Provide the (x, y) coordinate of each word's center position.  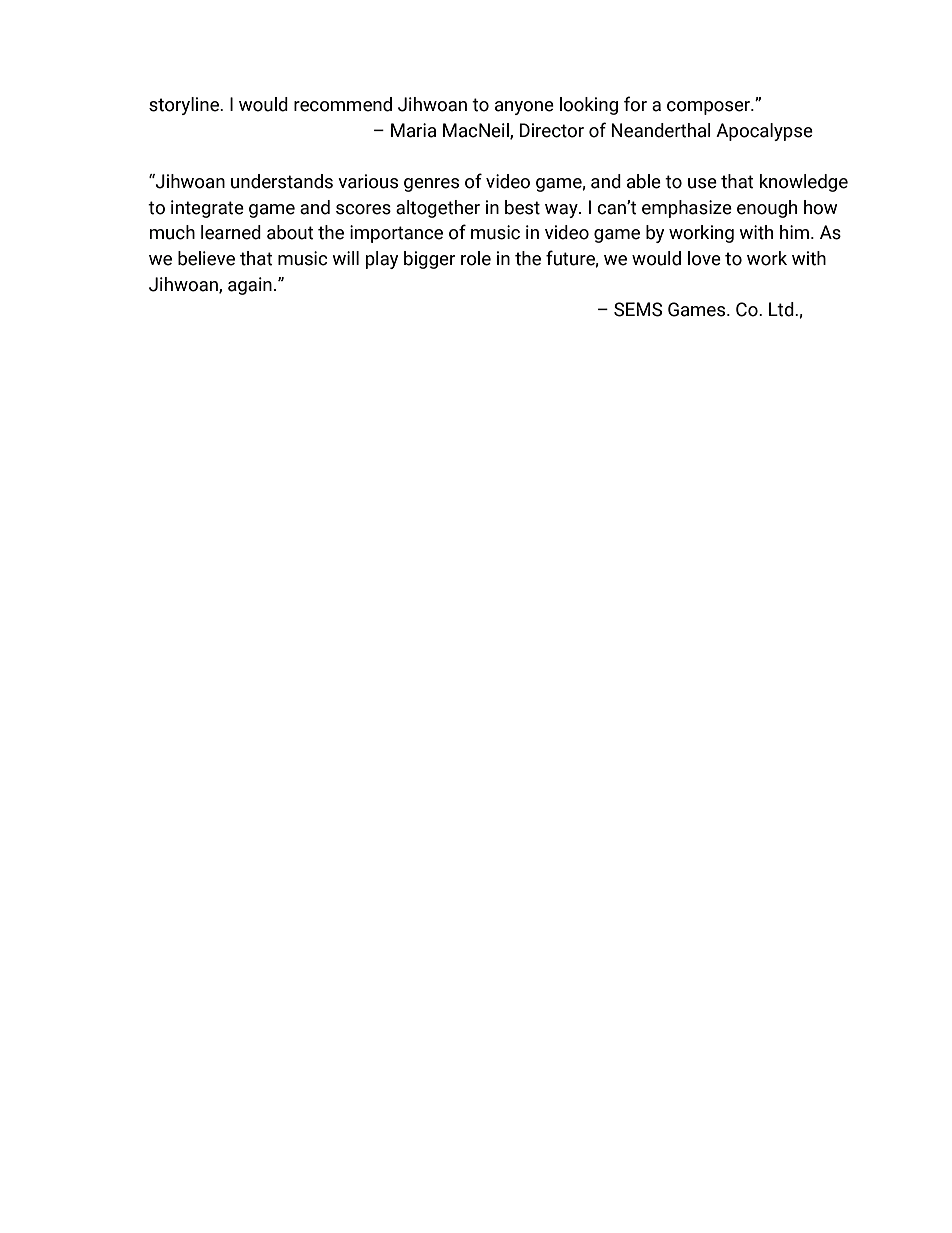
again (250, 286)
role (476, 258)
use (702, 183)
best (522, 207)
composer (710, 108)
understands (282, 181)
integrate (207, 209)
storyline (185, 106)
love (704, 258)
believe (206, 258)
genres (431, 185)
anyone (524, 108)
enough (767, 209)
